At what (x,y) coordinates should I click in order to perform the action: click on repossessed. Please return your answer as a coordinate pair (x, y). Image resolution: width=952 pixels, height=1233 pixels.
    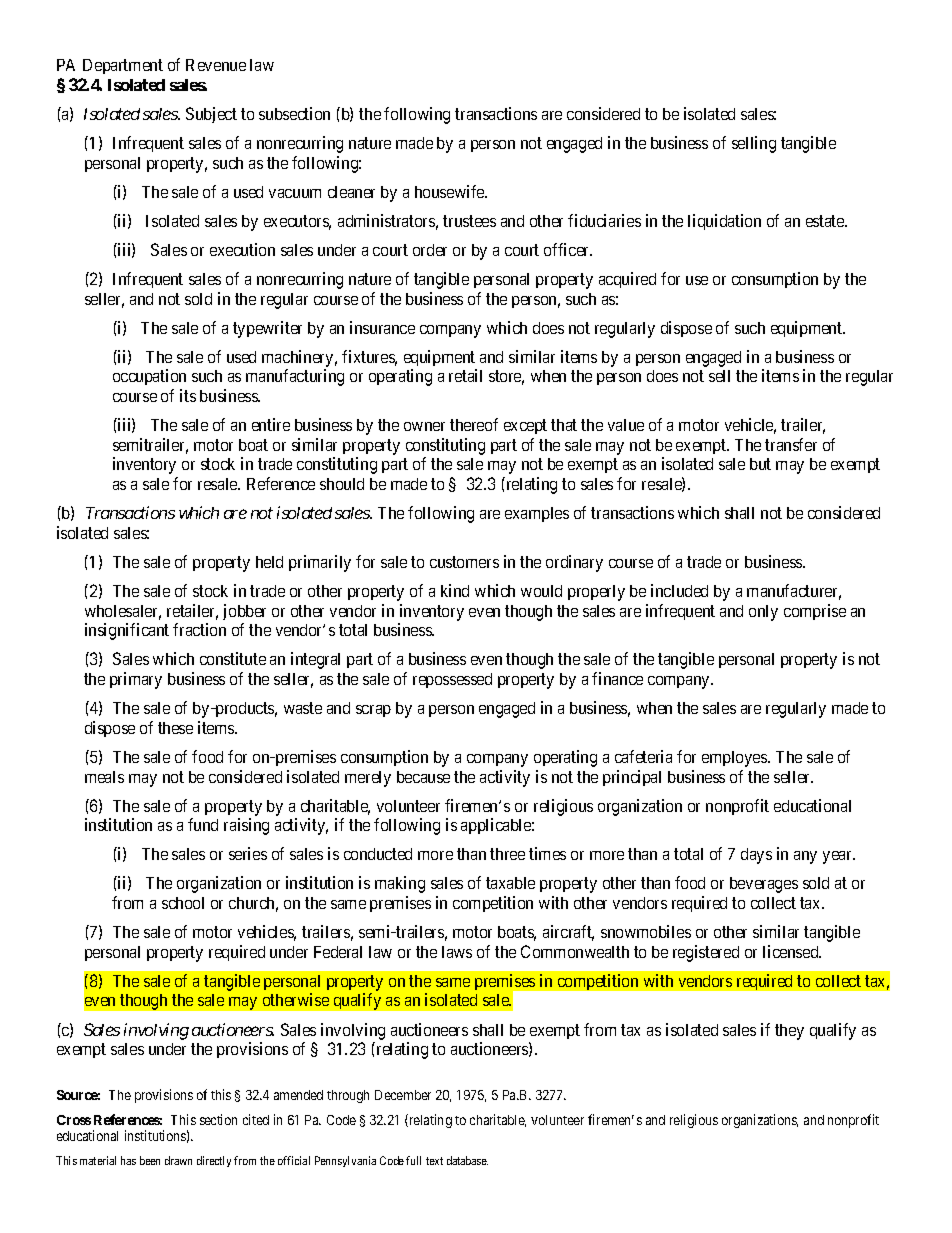
    Looking at the image, I should click on (452, 680).
